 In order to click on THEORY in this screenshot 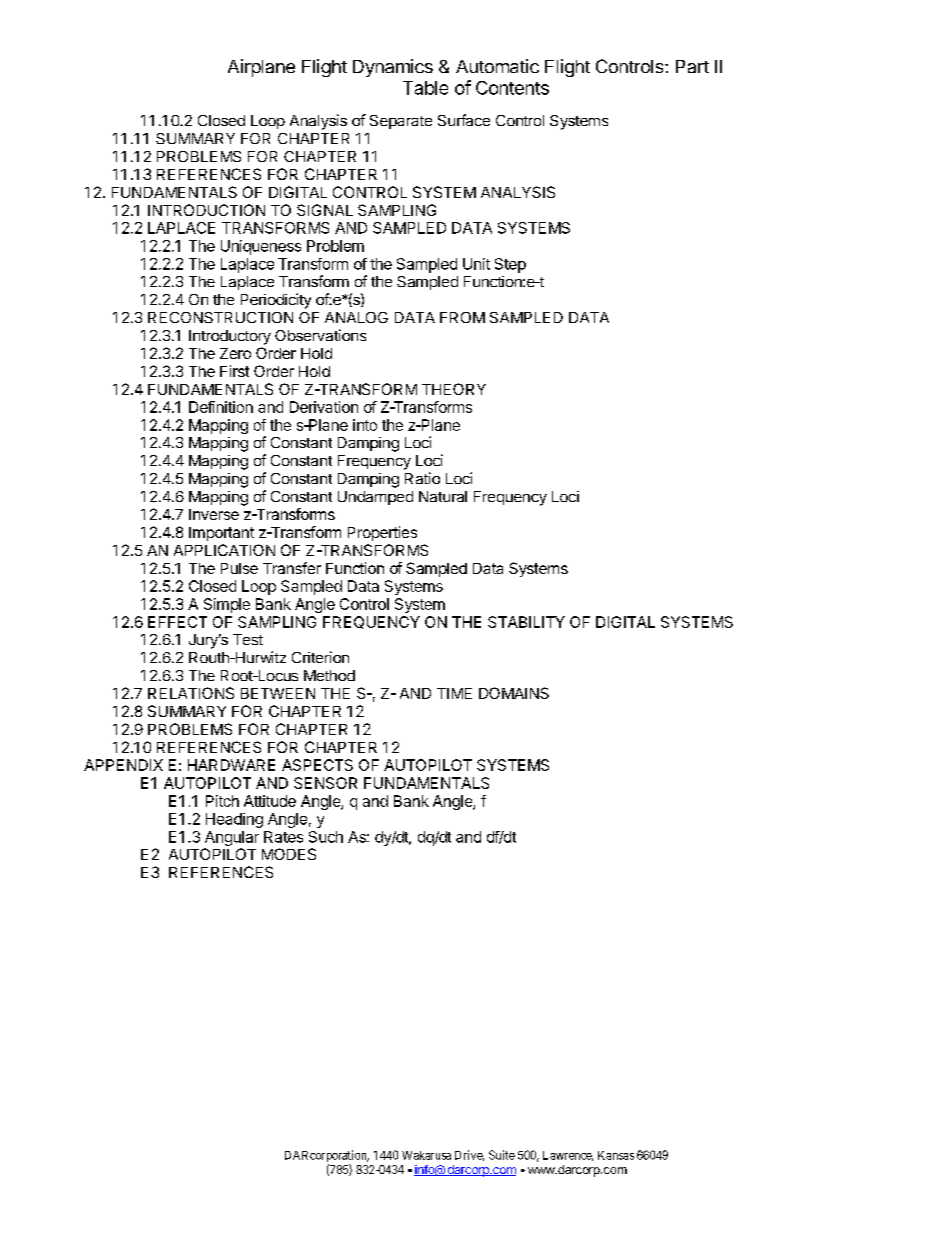, I will do `click(454, 389)`.
